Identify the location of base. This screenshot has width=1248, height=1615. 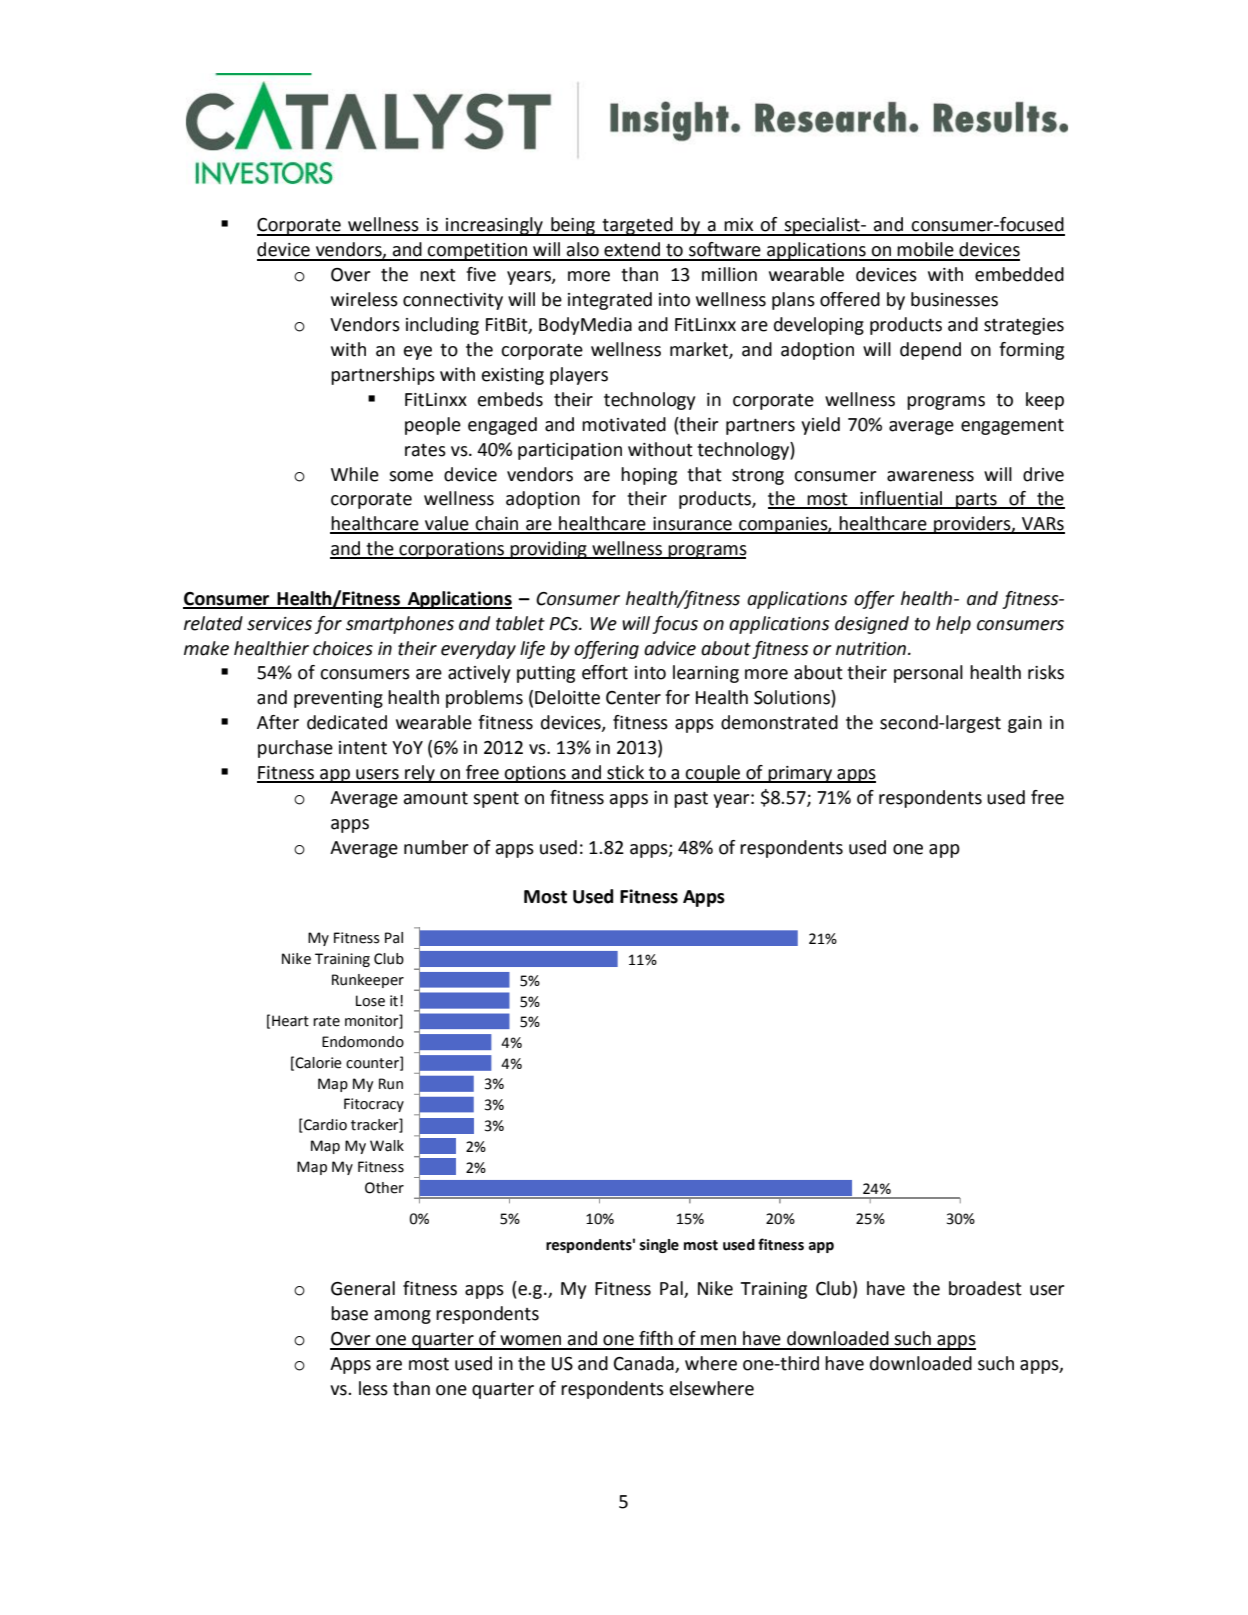
(349, 1313).
